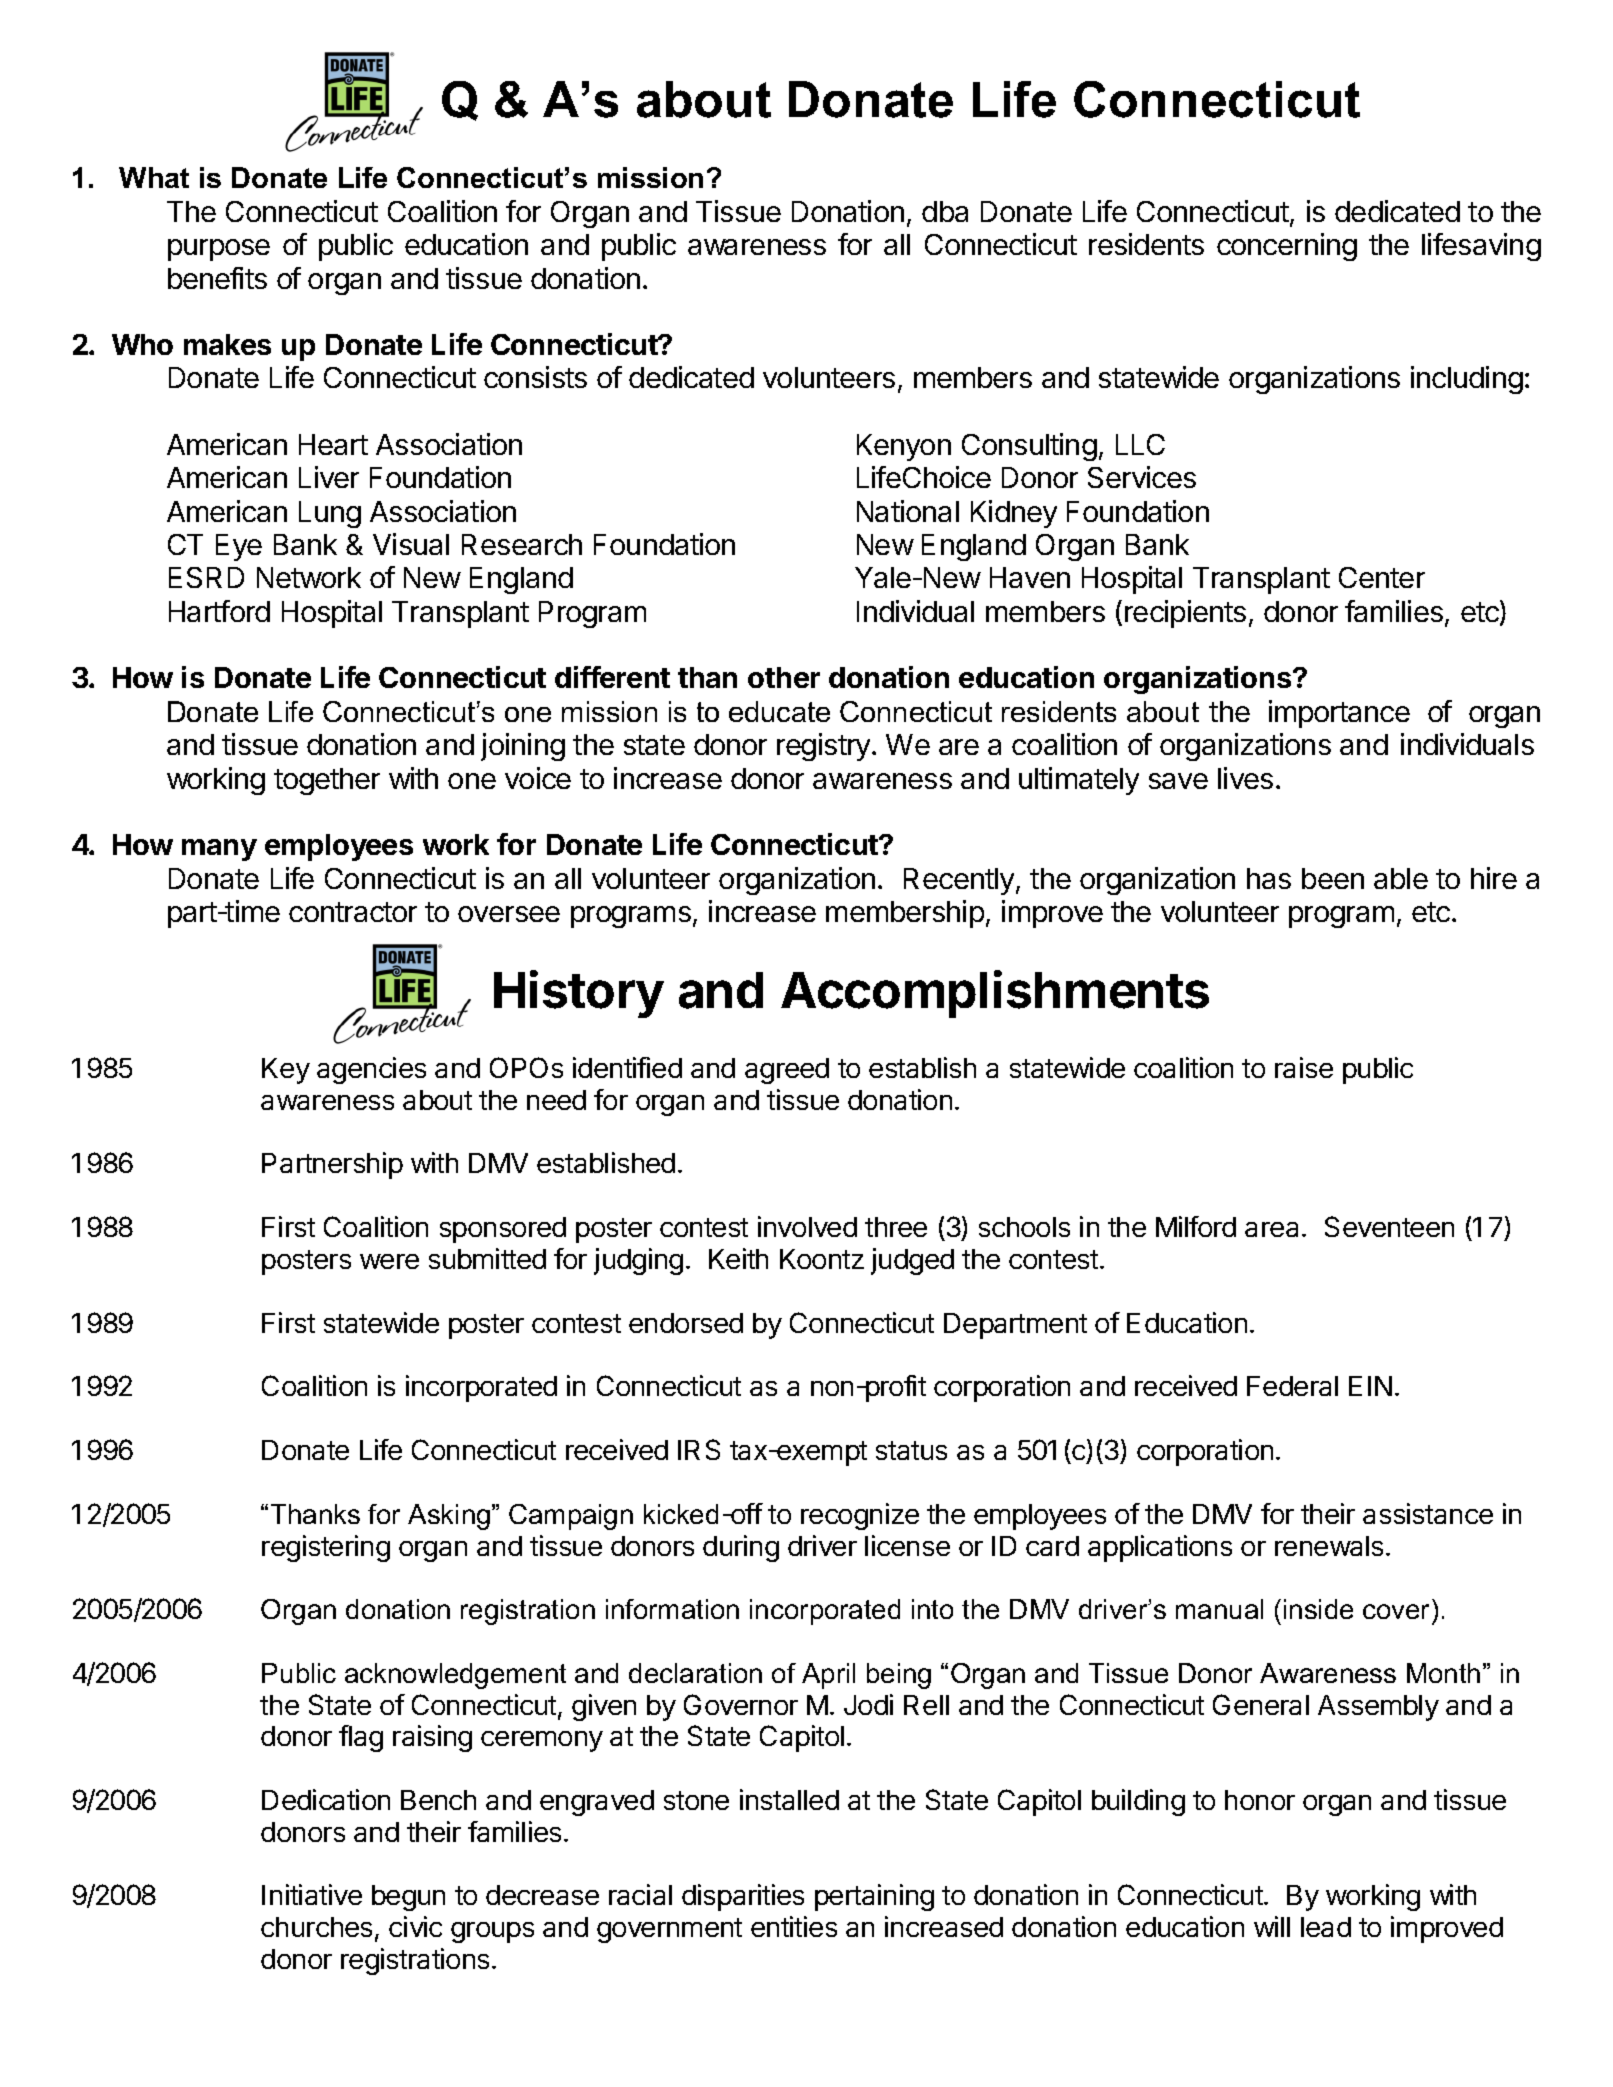  I want to click on raise, so click(1304, 1067).
